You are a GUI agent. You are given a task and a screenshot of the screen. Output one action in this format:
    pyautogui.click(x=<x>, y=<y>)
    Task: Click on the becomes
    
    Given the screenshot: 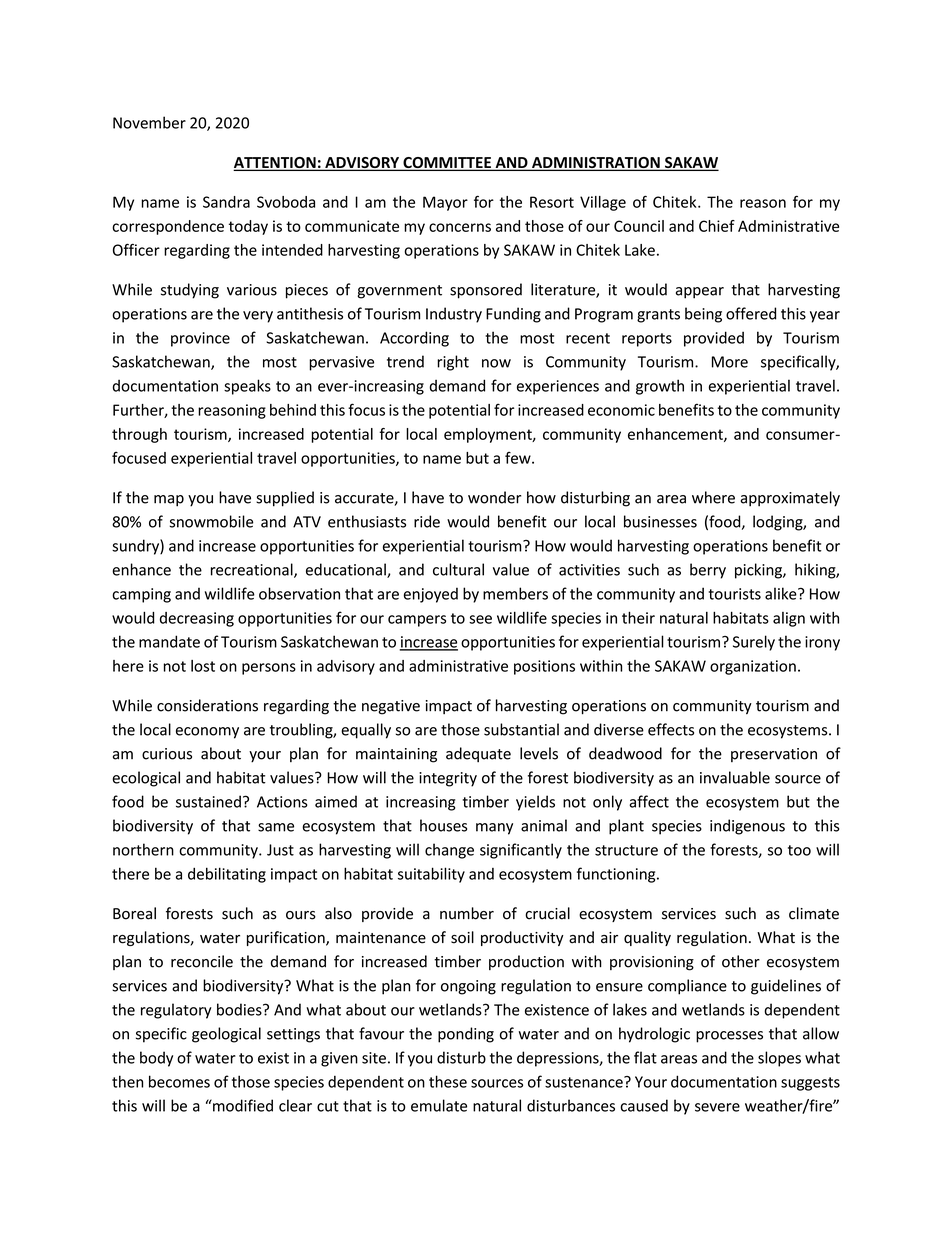 What is the action you would take?
    pyautogui.click(x=179, y=1081)
